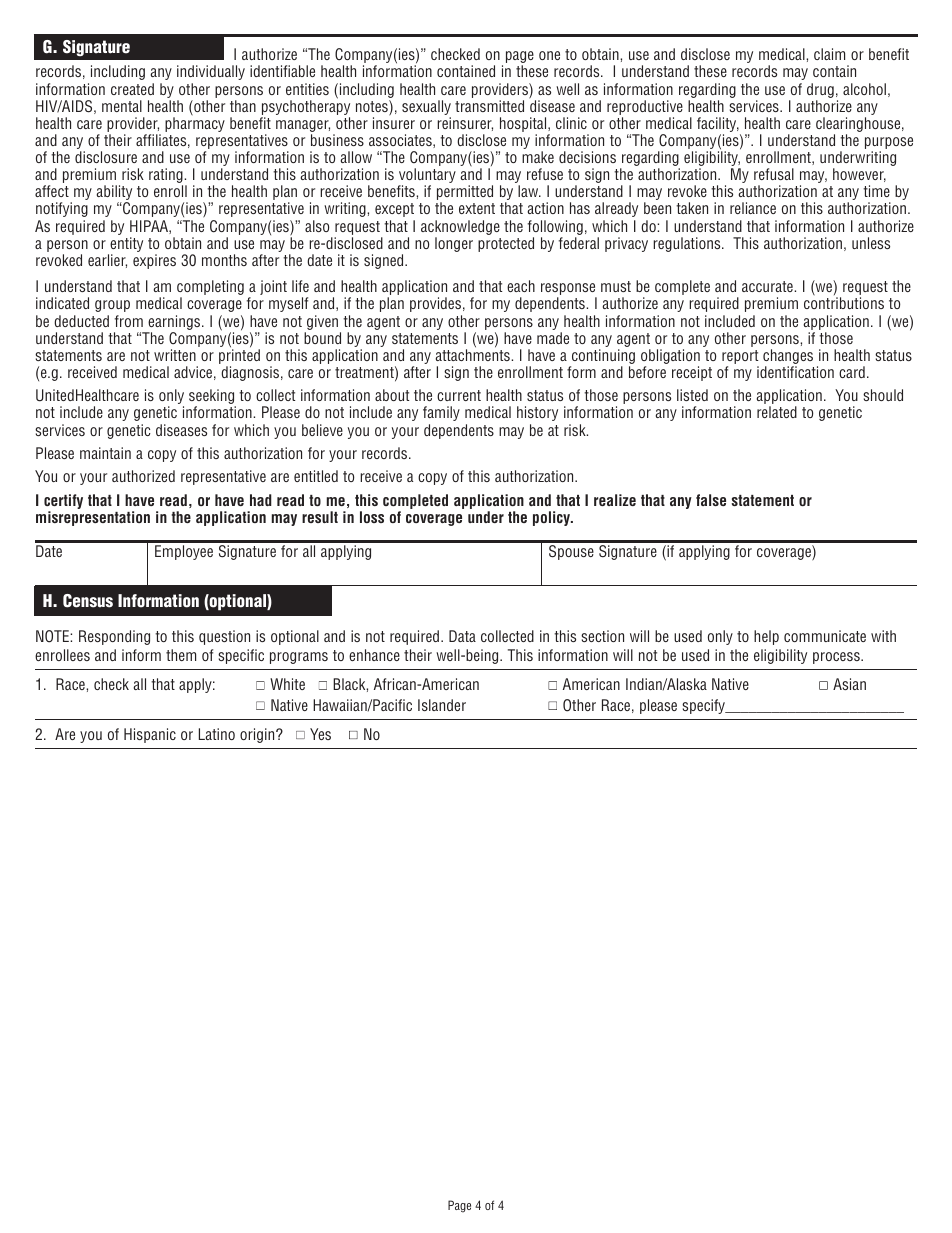 The width and height of the screenshot is (952, 1233). I want to click on Hispanic, so click(150, 735).
